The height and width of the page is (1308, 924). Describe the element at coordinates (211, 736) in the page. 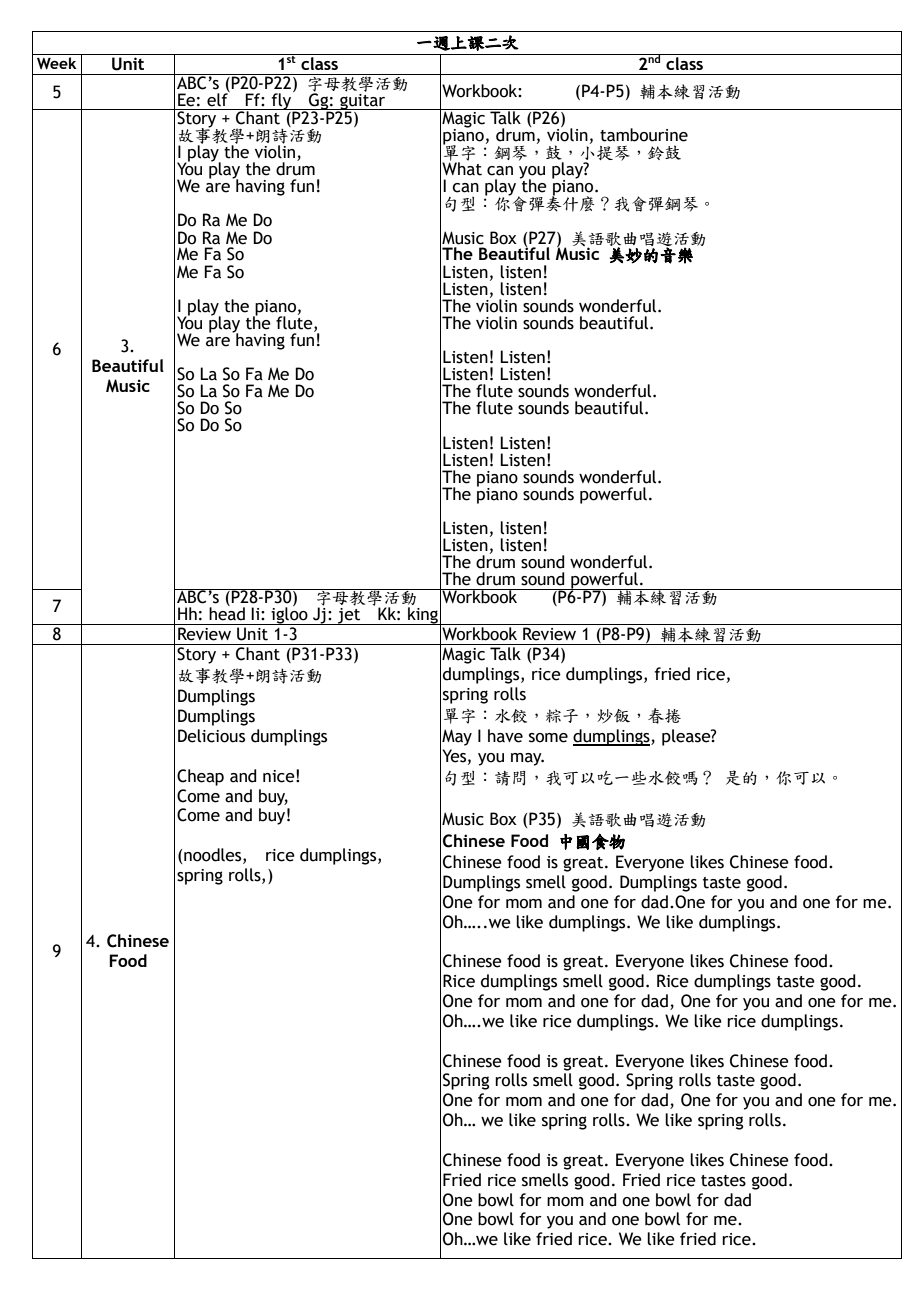

I see `Delicious` at that location.
